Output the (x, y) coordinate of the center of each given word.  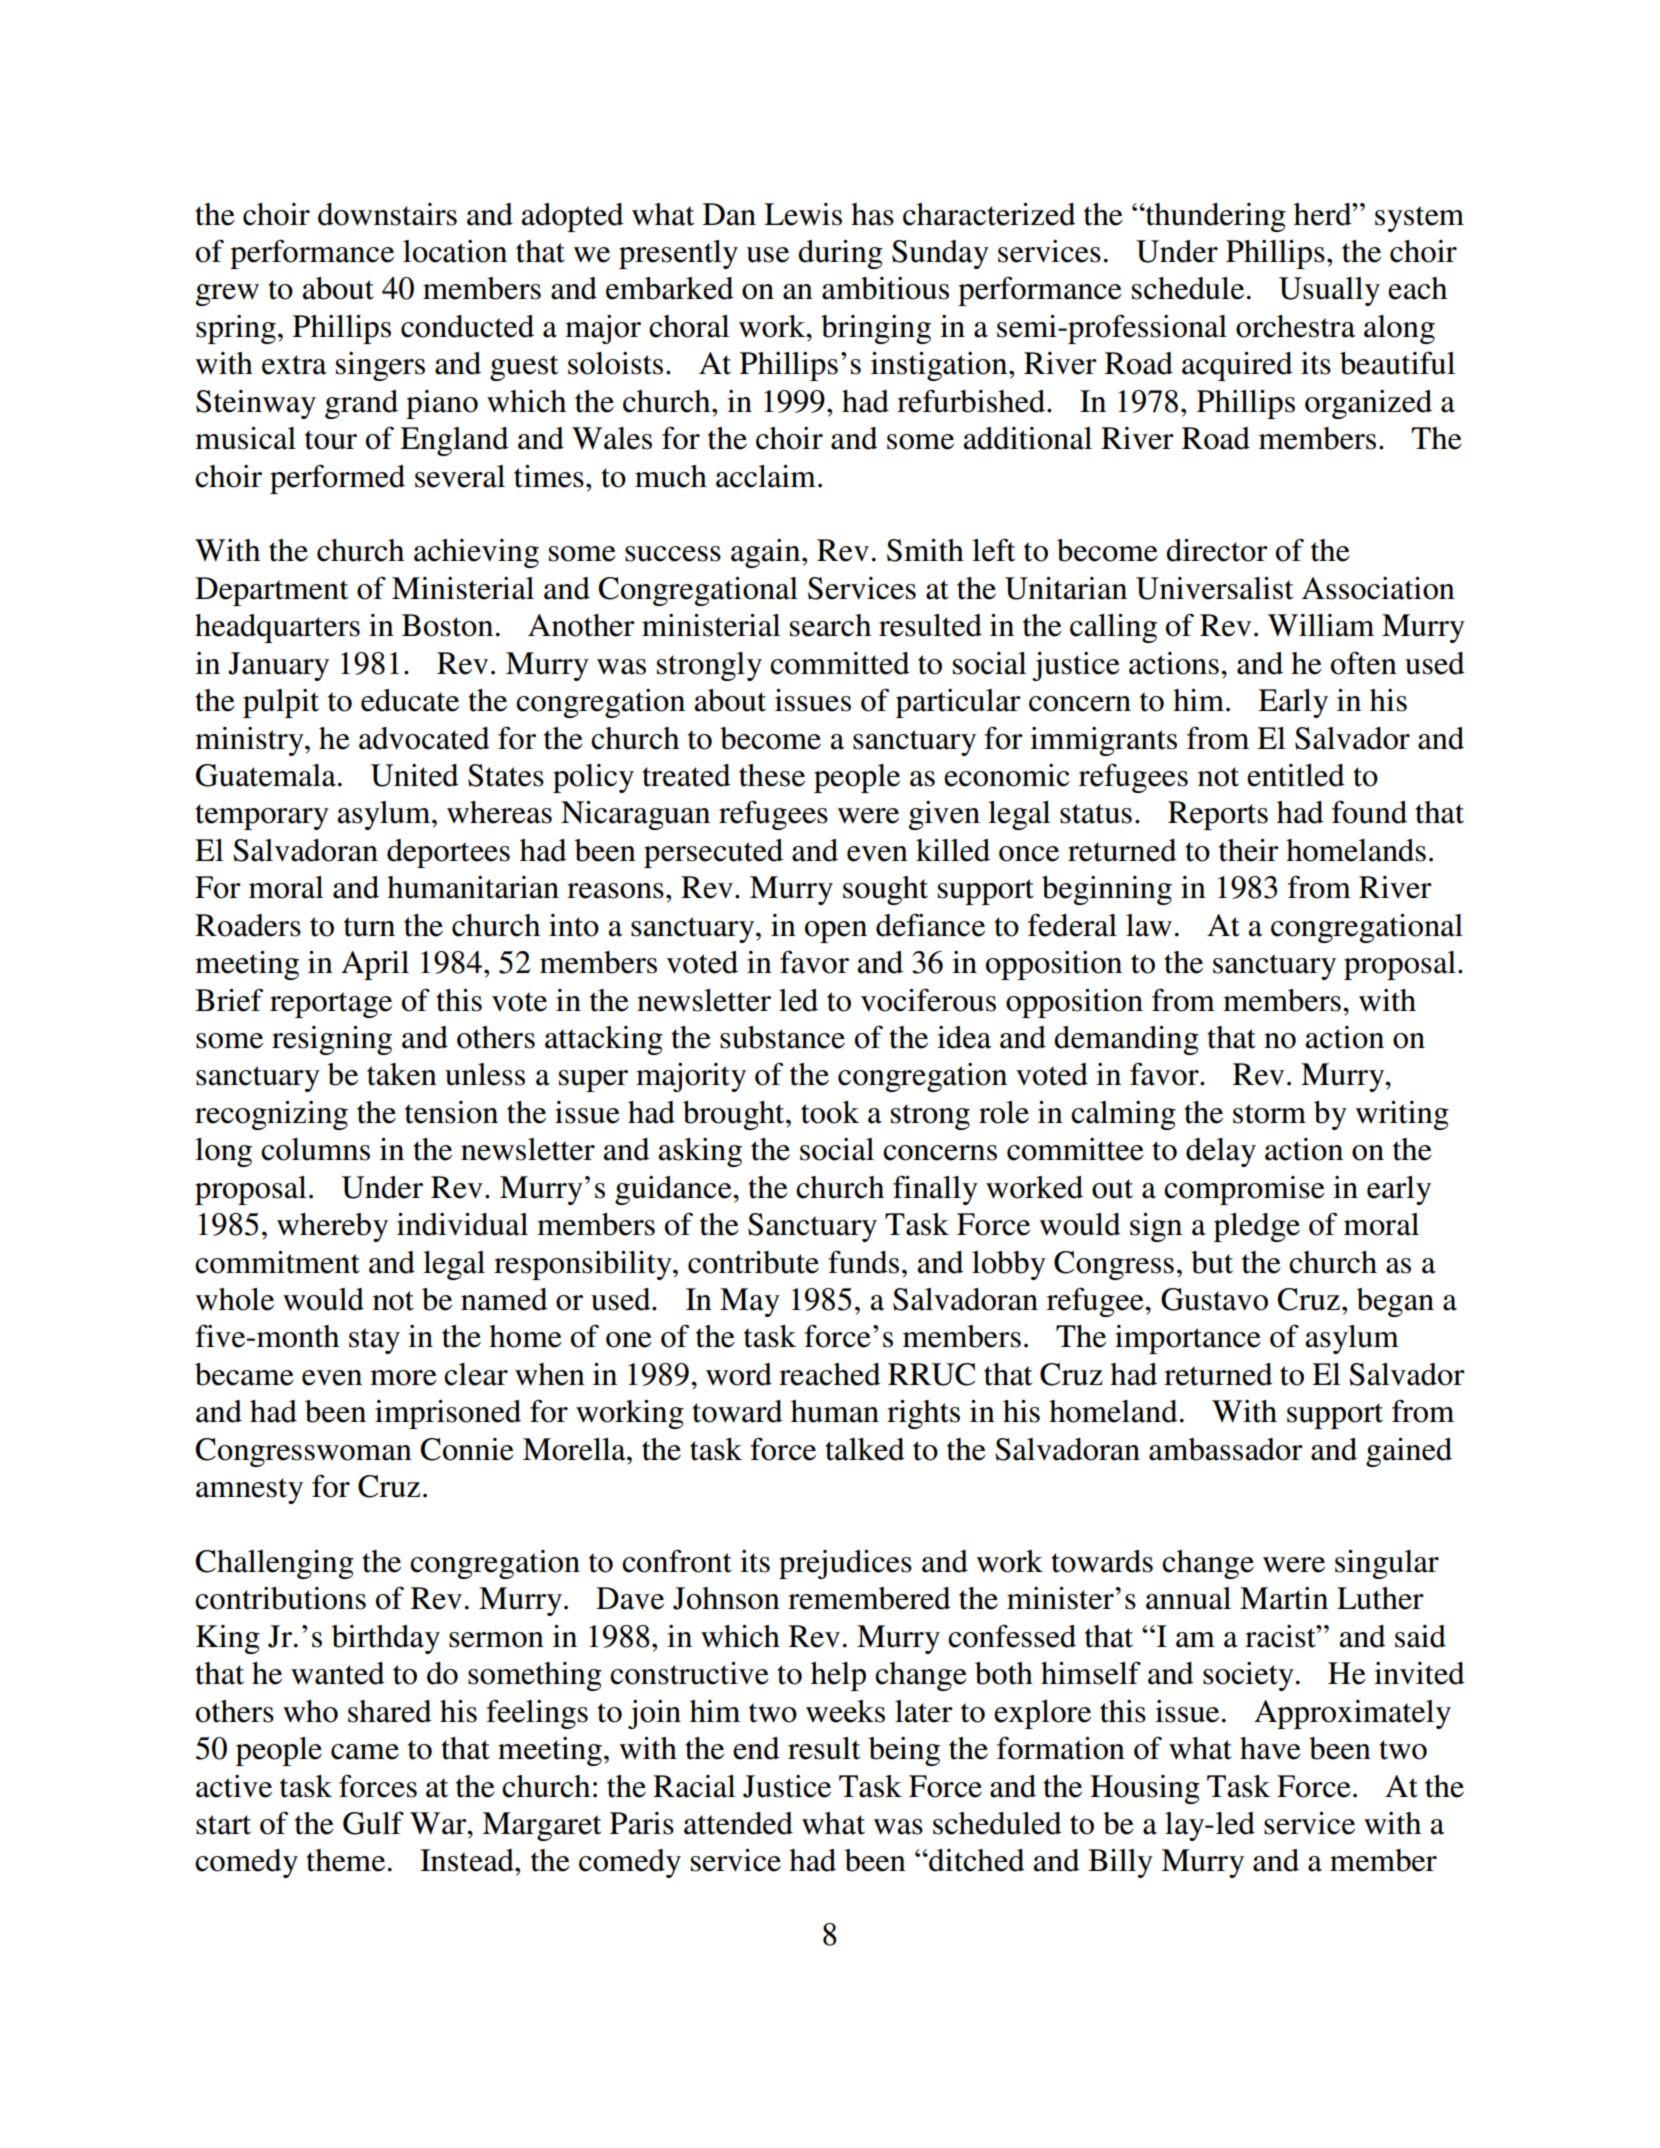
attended (738, 1823)
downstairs (387, 214)
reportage (331, 1005)
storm (1269, 1114)
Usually (1329, 291)
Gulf (373, 1823)
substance (782, 1037)
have (1270, 1748)
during (840, 254)
